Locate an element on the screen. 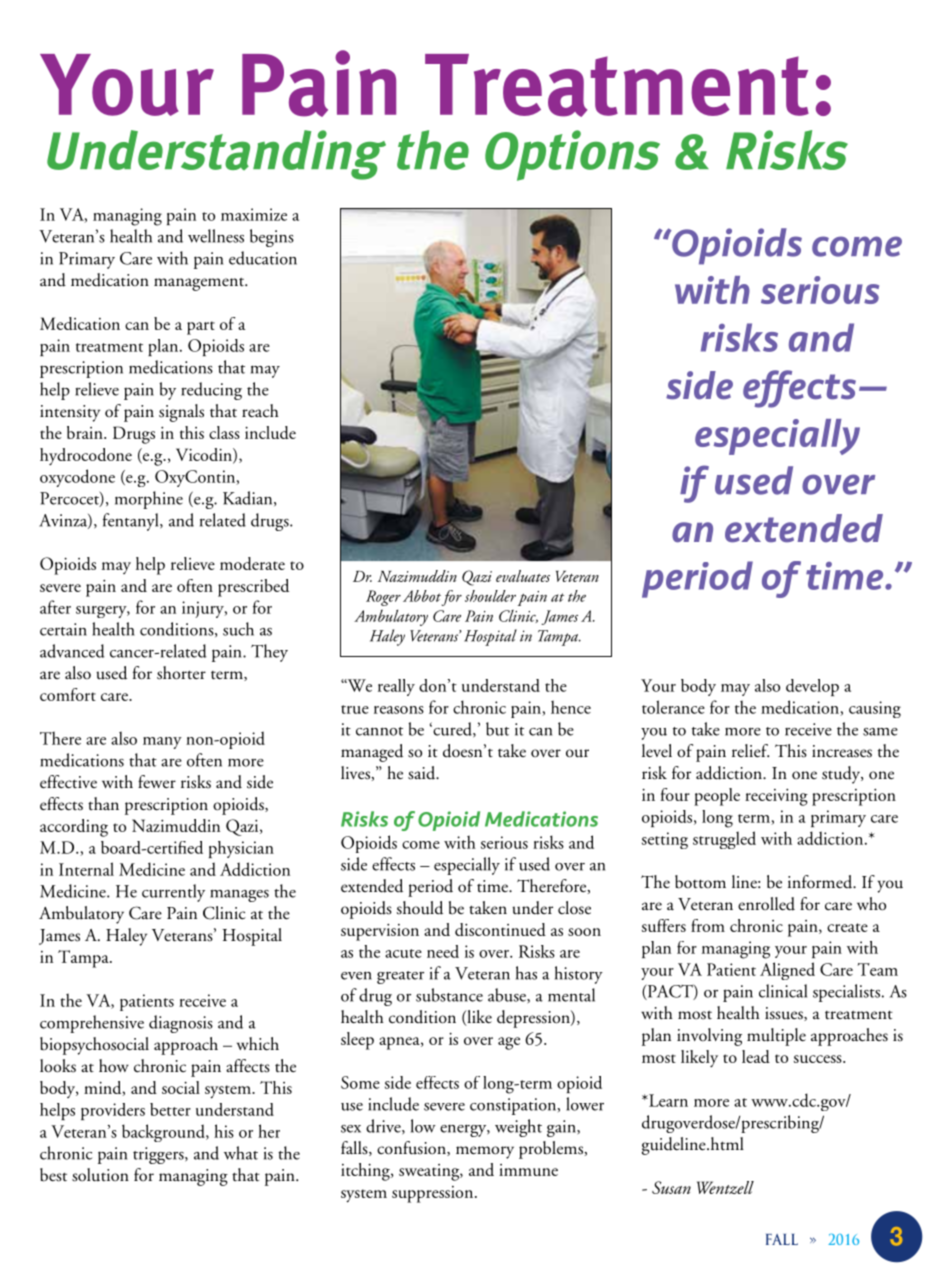 Image resolution: width=952 pixels, height=1280 pixels. evaluates is located at coordinates (523, 576).
